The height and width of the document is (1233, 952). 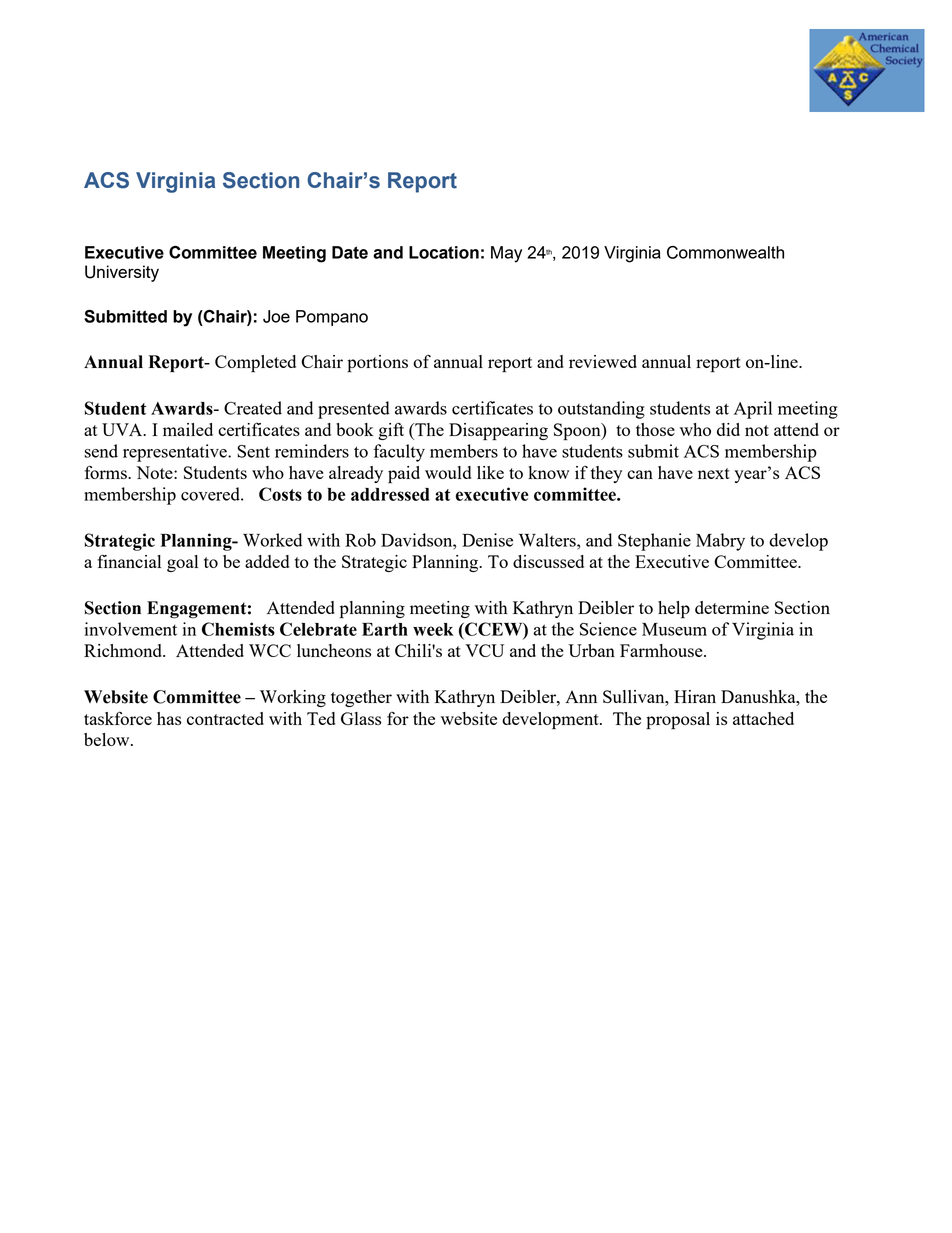 I want to click on Commonwealth, so click(x=725, y=252).
